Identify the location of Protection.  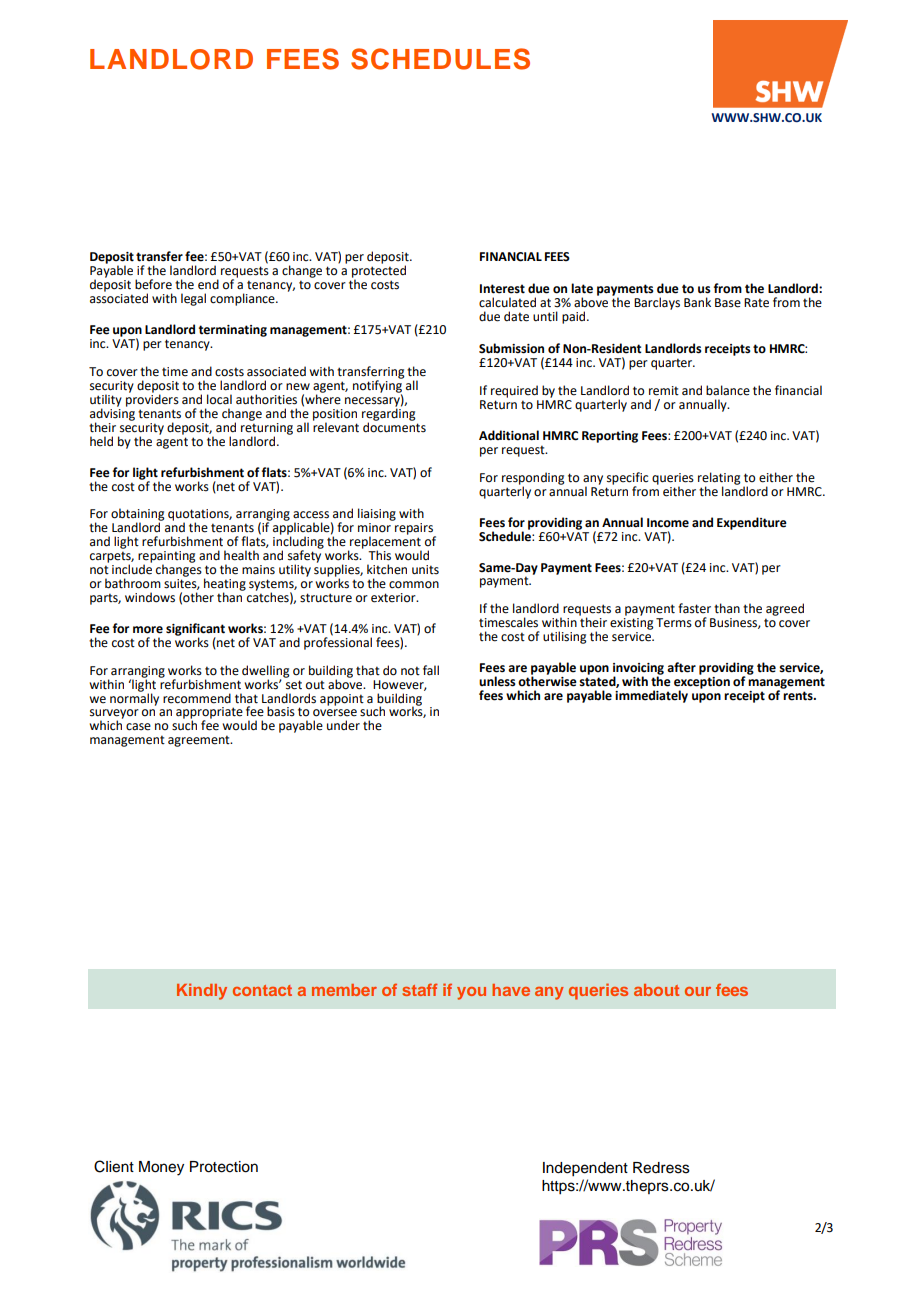
(224, 1167).
